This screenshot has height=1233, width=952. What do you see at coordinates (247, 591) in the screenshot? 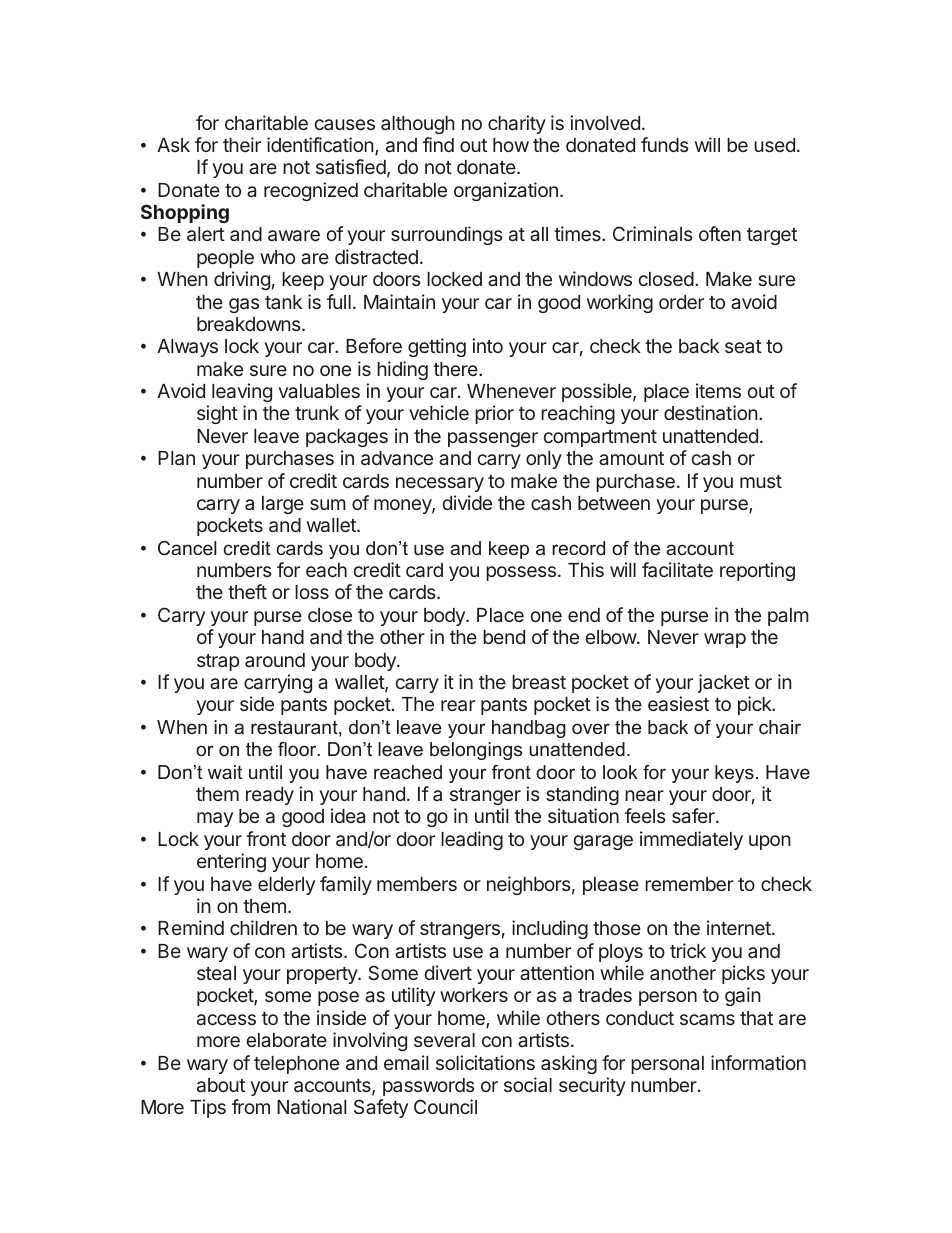
I see `theft` at bounding box center [247, 591].
